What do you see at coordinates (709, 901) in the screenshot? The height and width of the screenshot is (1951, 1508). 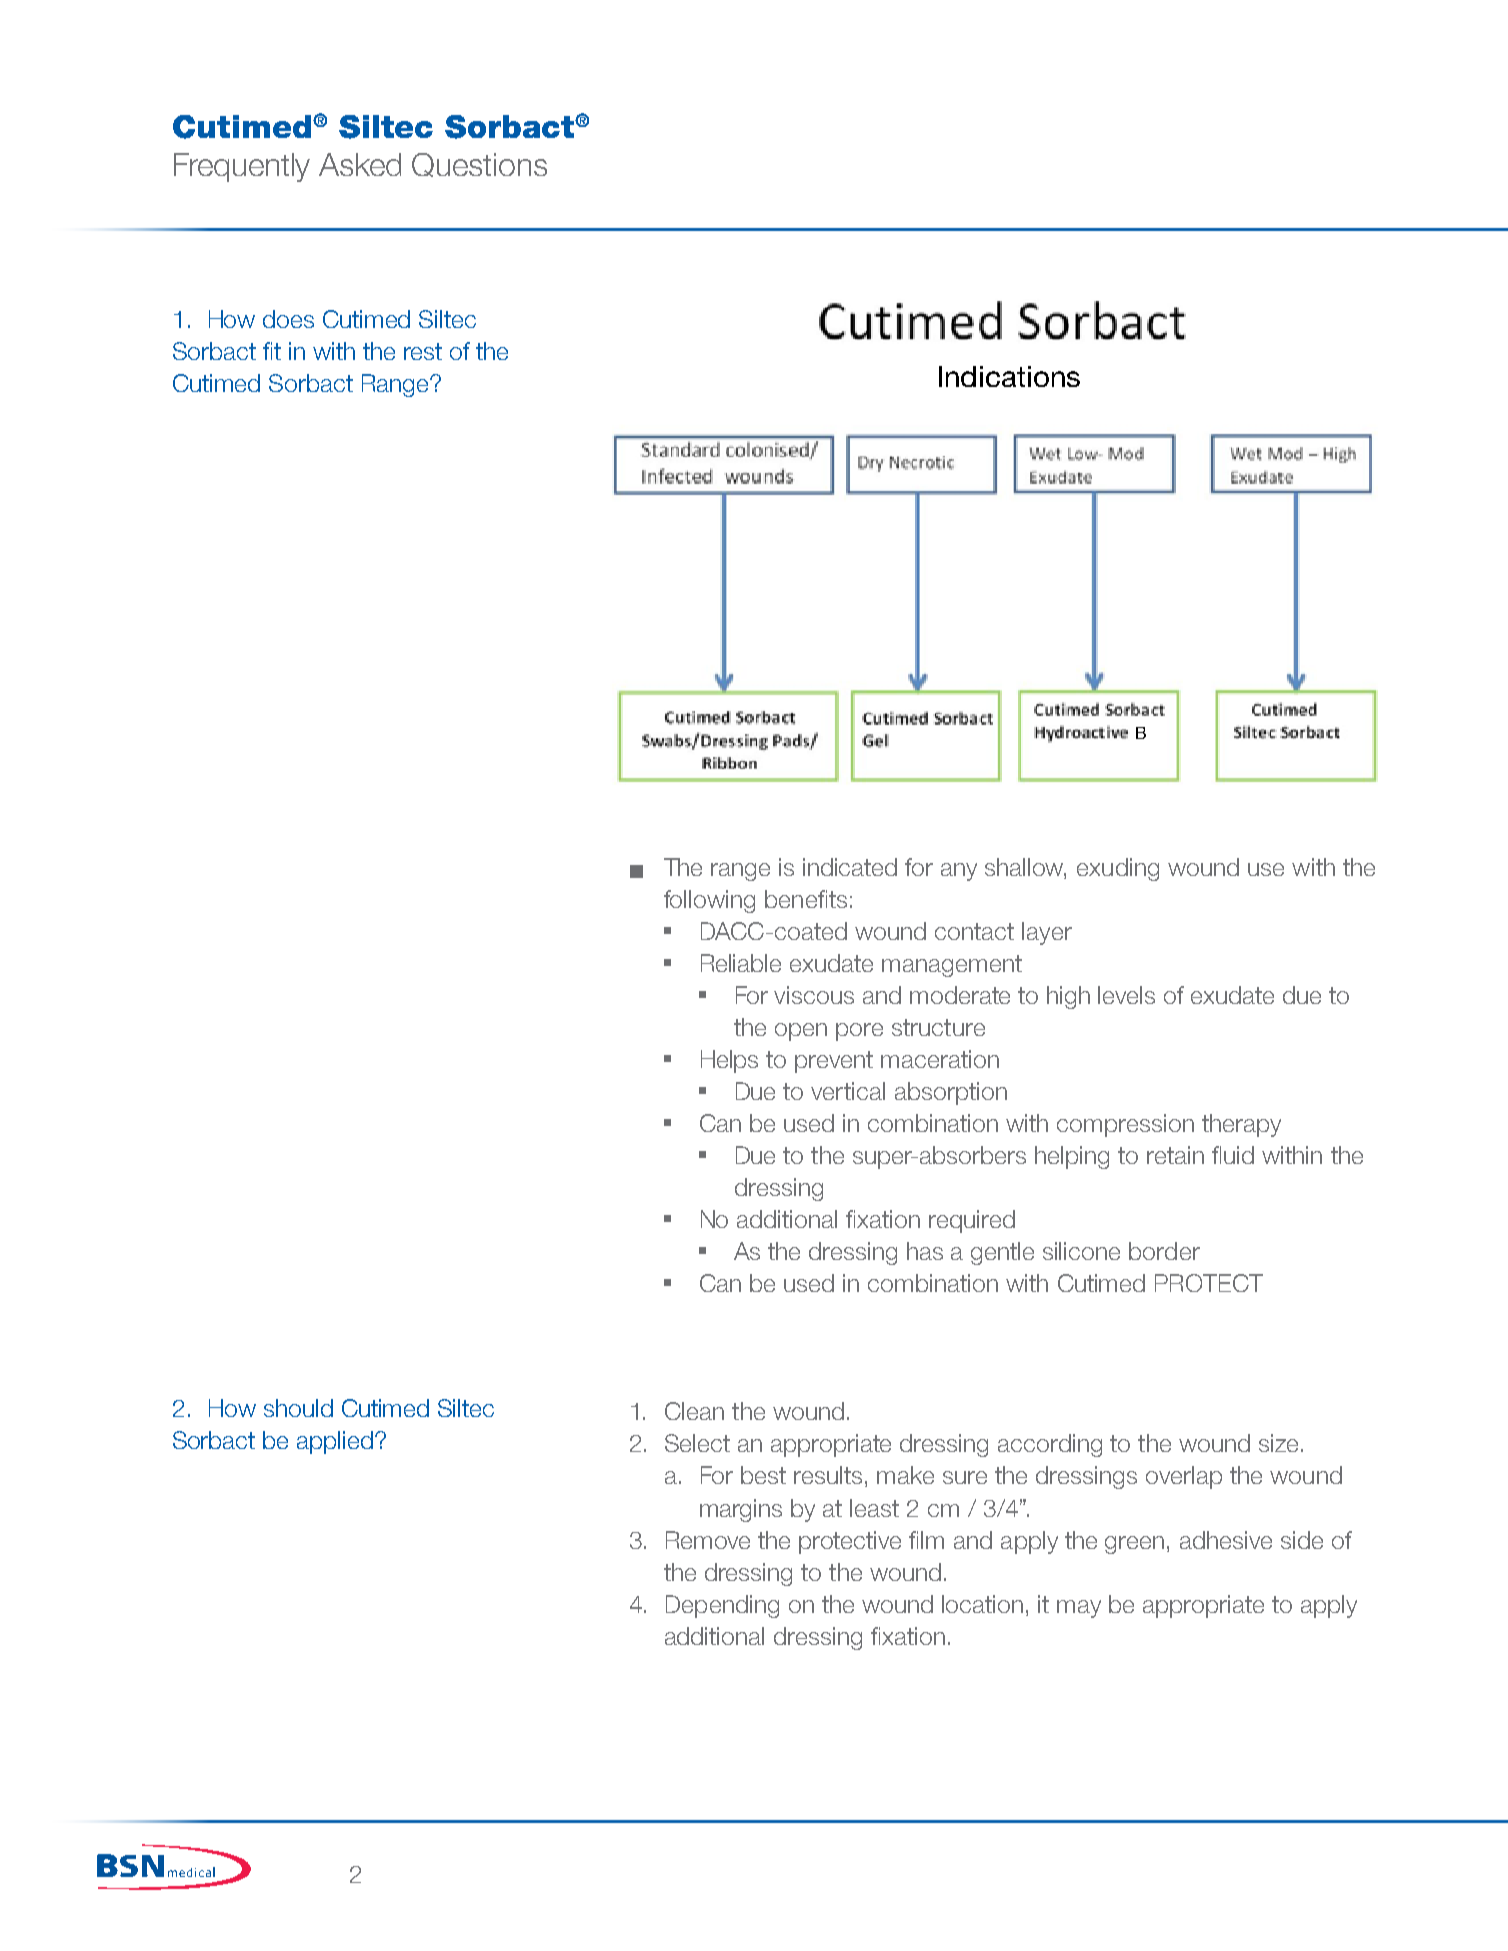 I see `following` at bounding box center [709, 901].
